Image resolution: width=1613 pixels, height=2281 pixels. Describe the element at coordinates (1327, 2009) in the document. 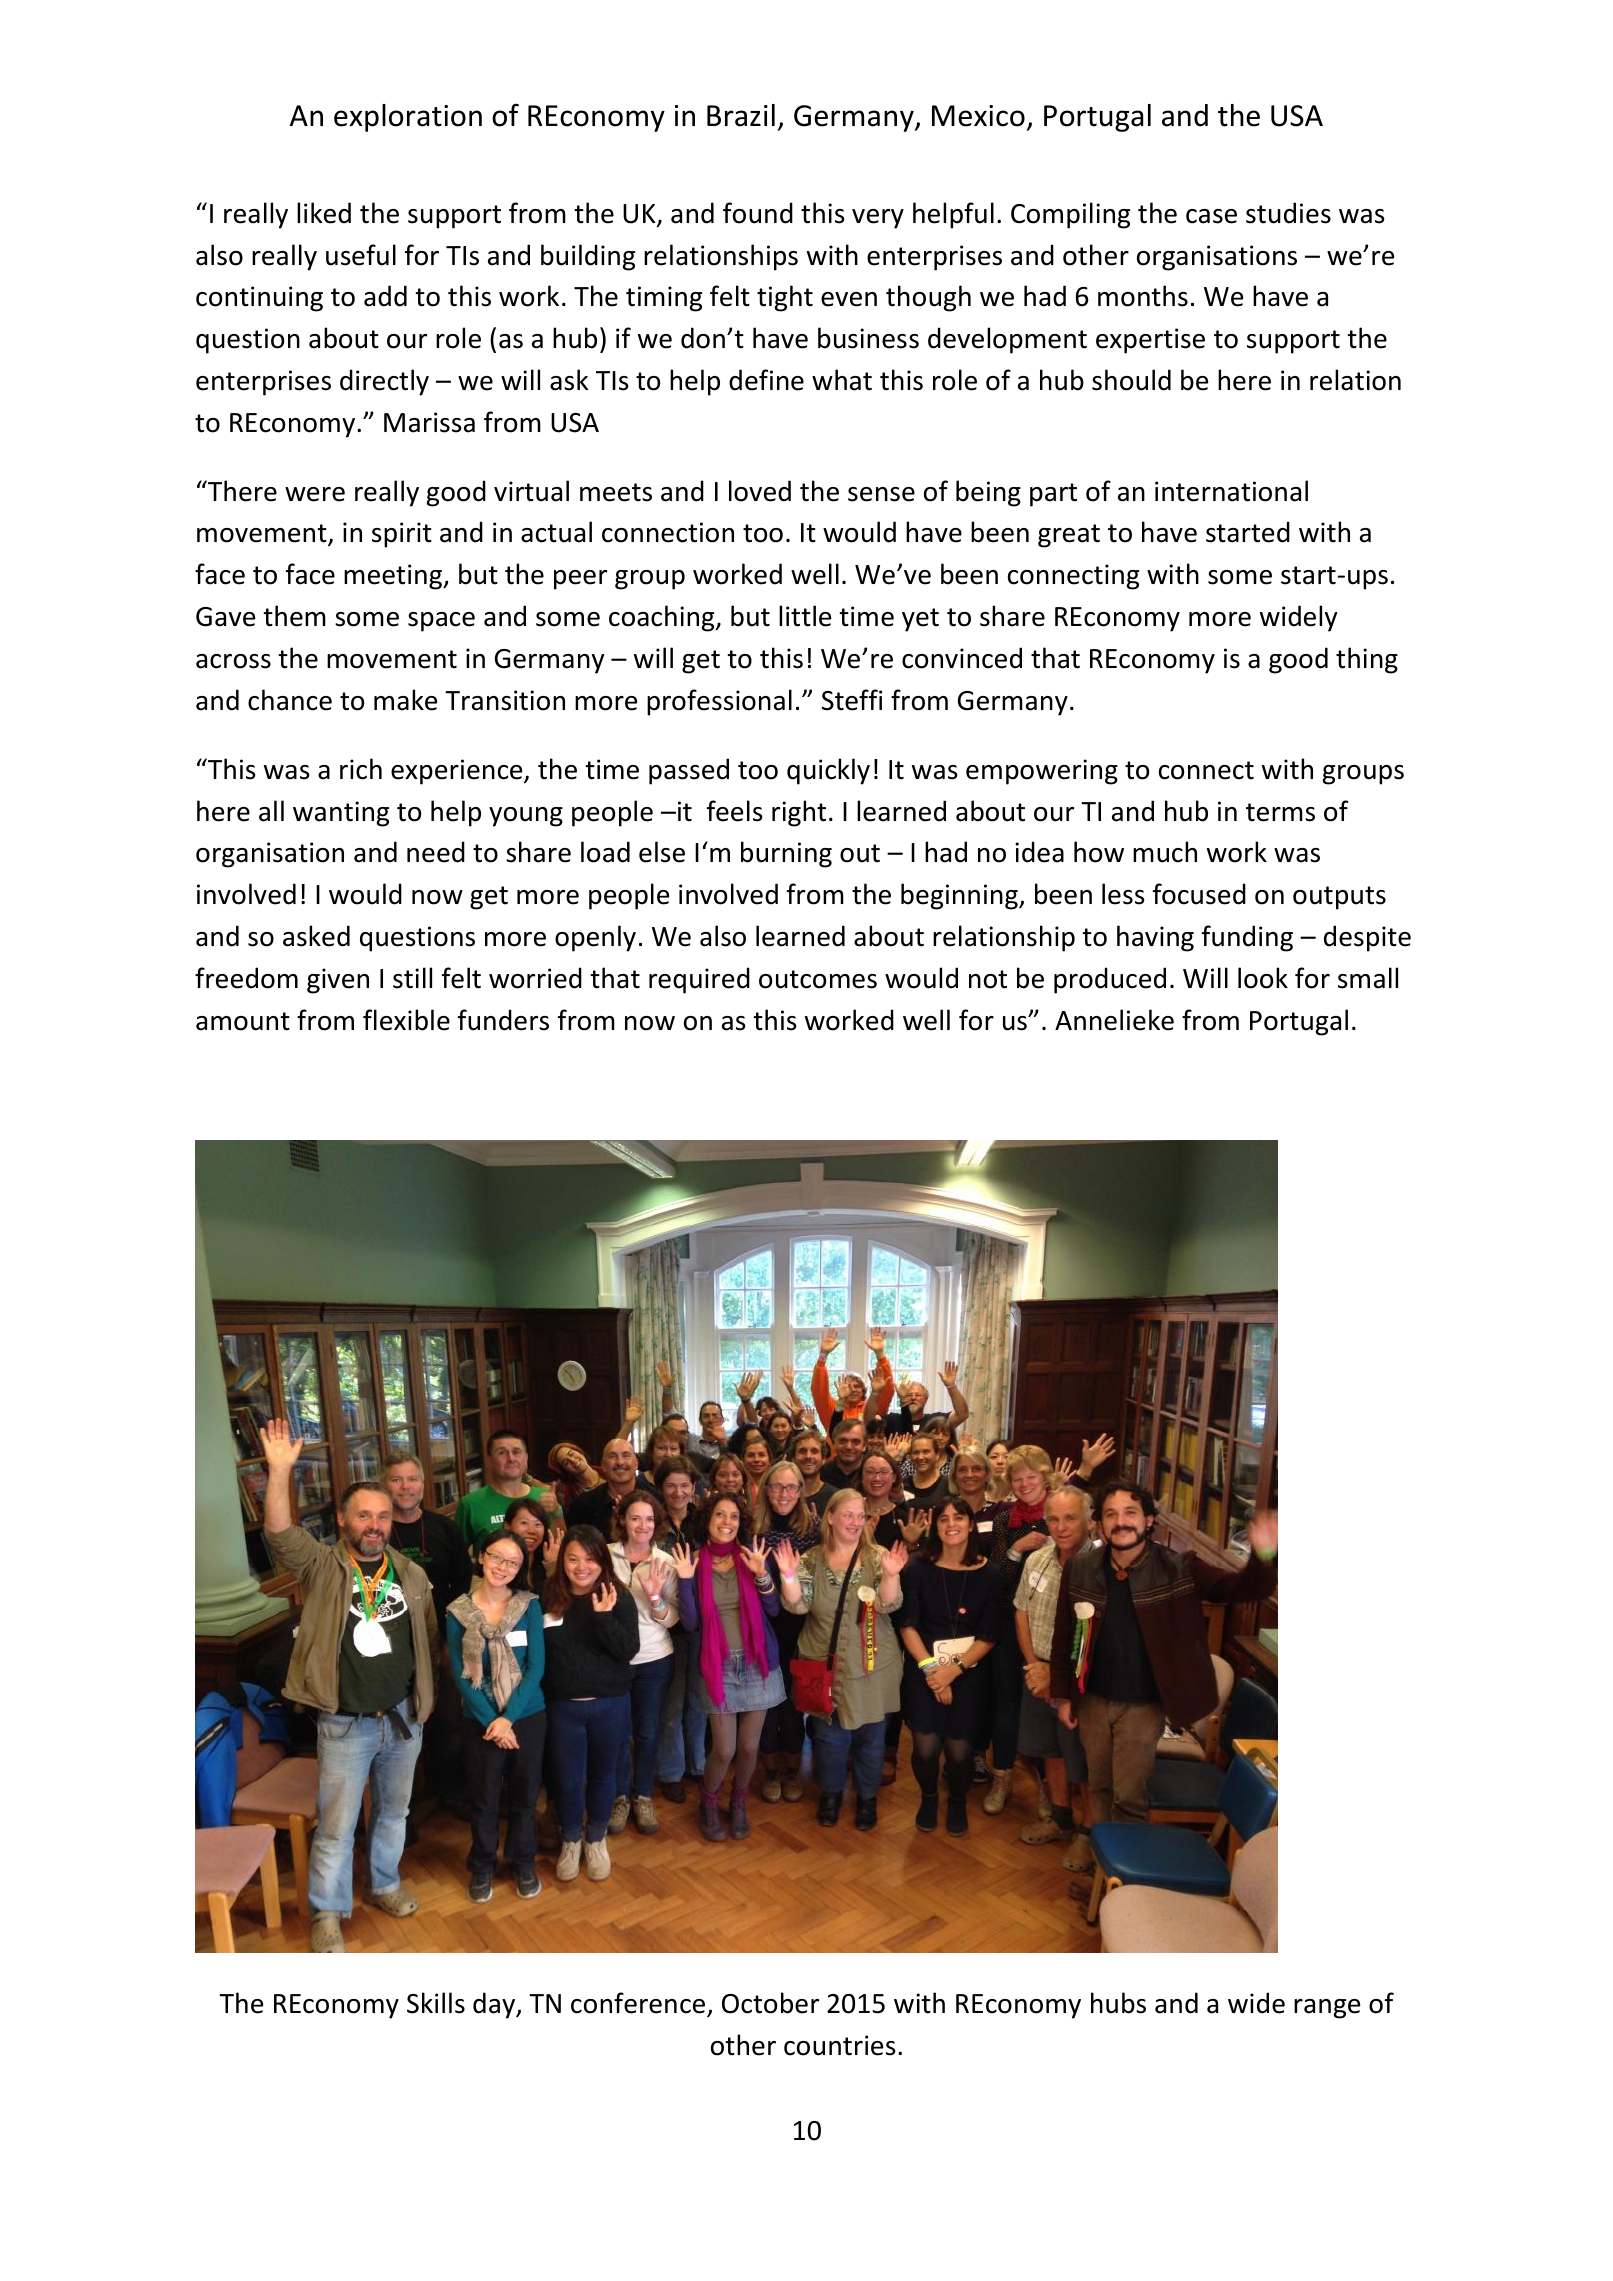

I see `range` at that location.
